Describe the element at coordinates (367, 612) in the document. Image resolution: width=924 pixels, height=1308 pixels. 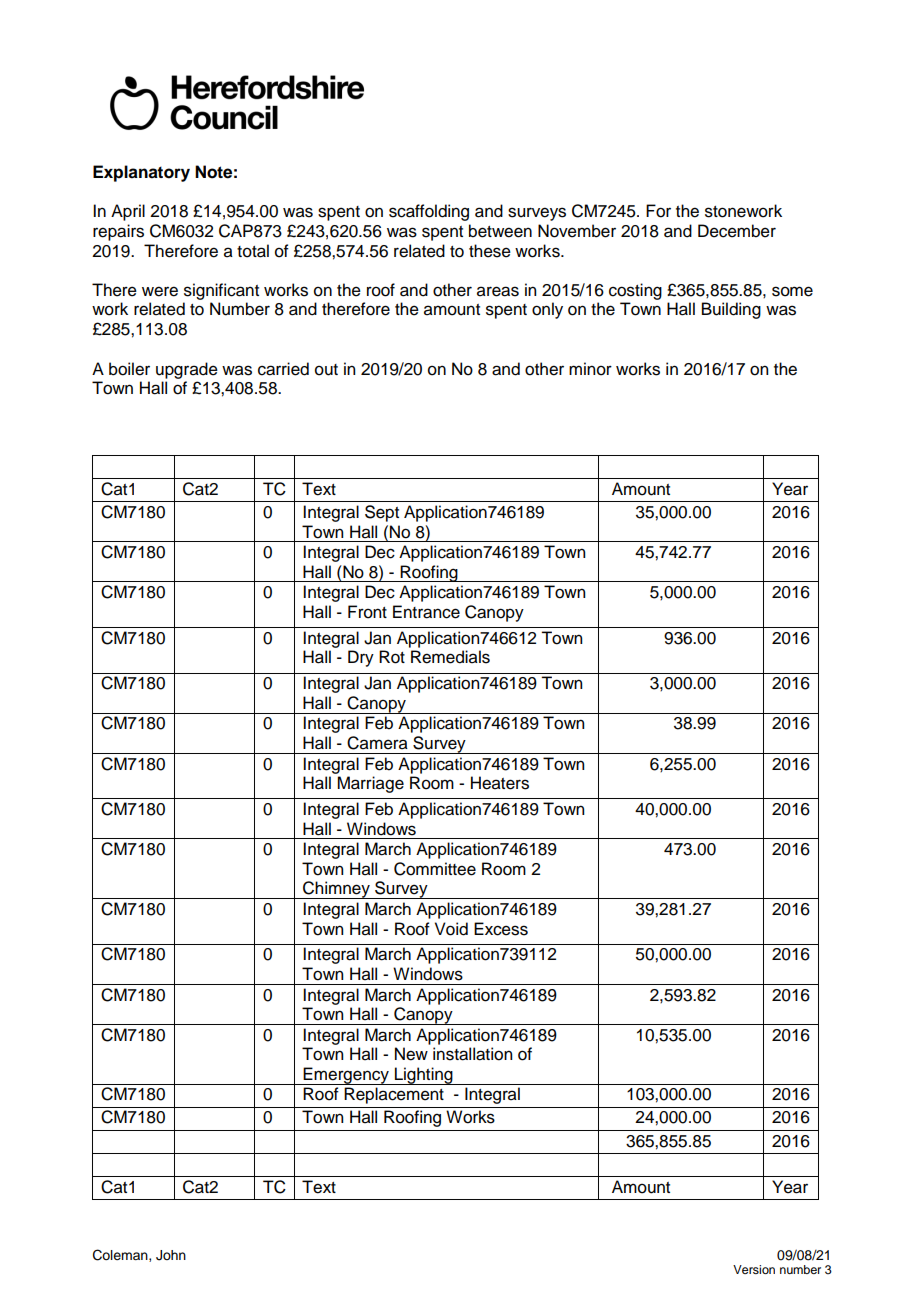
I see `Front` at that location.
